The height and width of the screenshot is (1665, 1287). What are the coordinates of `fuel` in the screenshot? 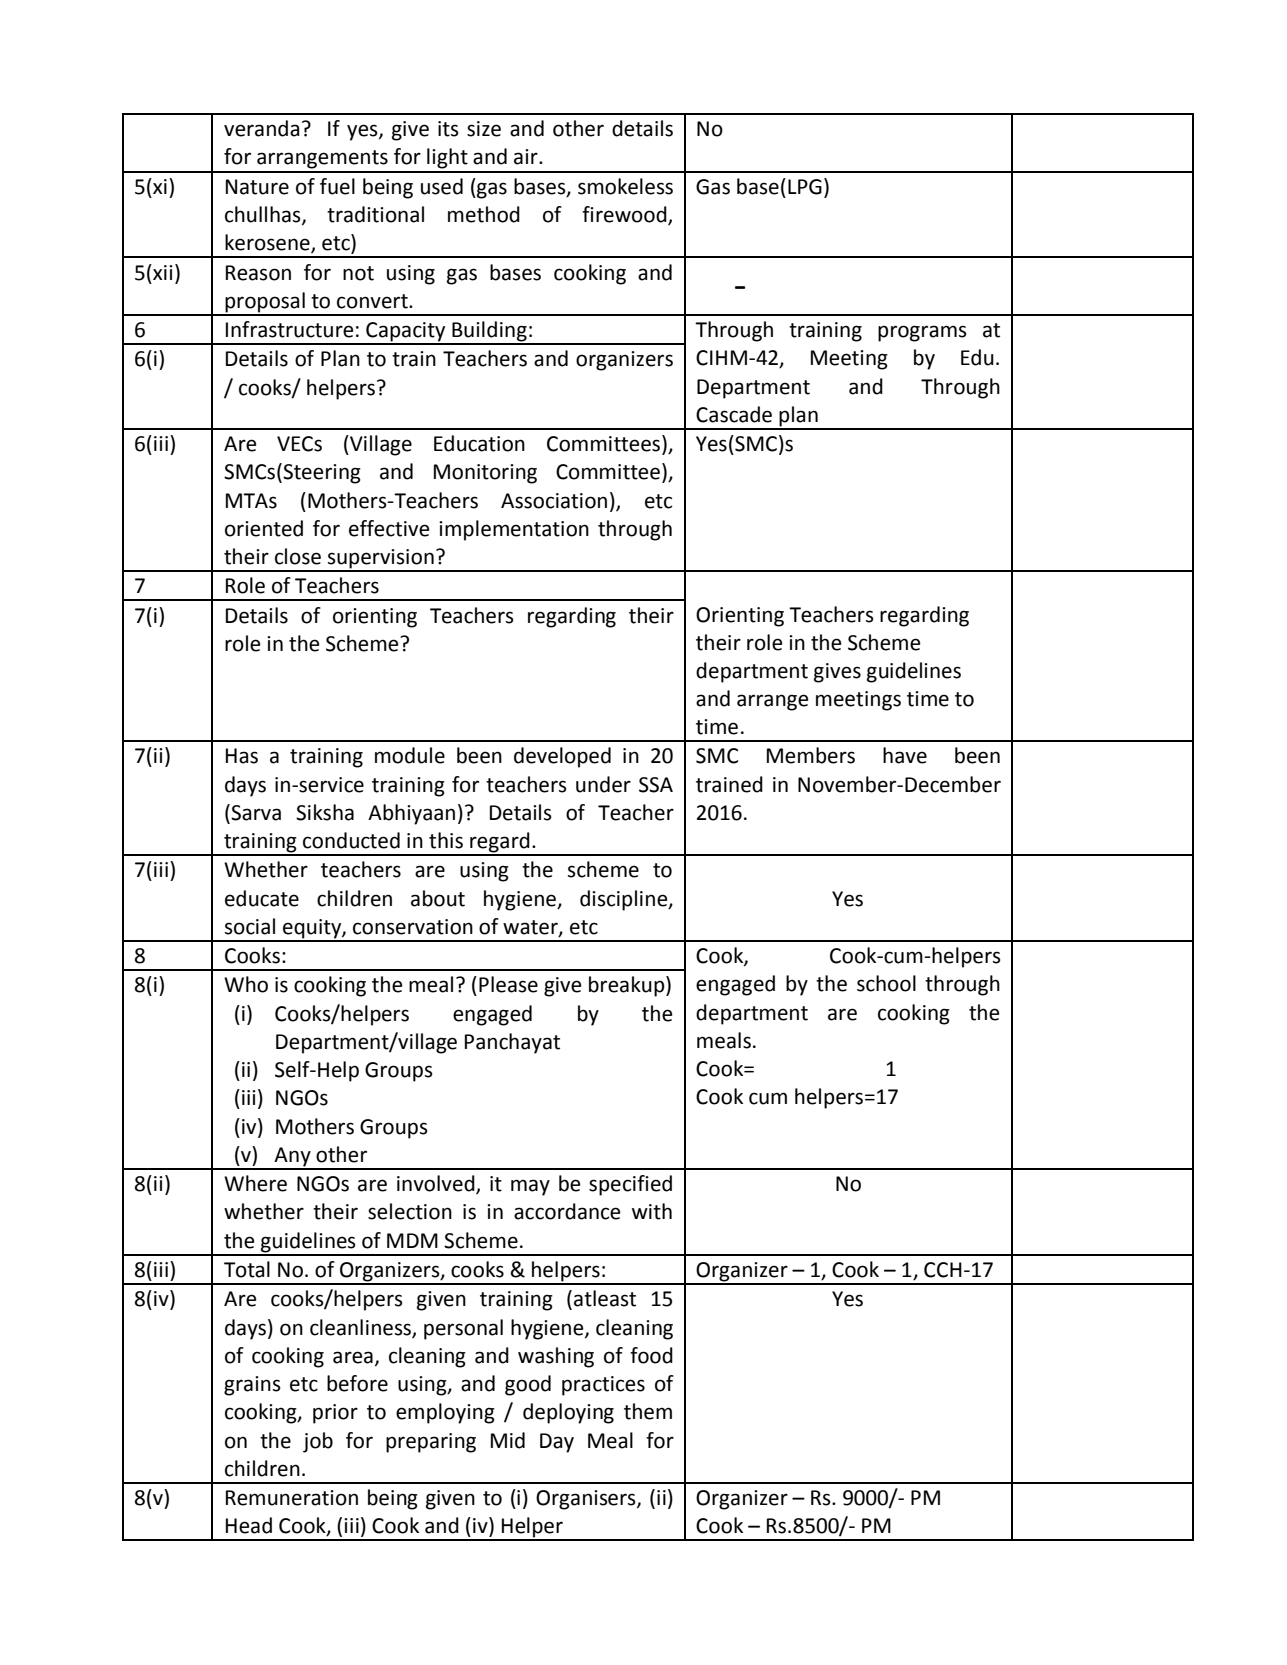 It's located at (337, 186).
